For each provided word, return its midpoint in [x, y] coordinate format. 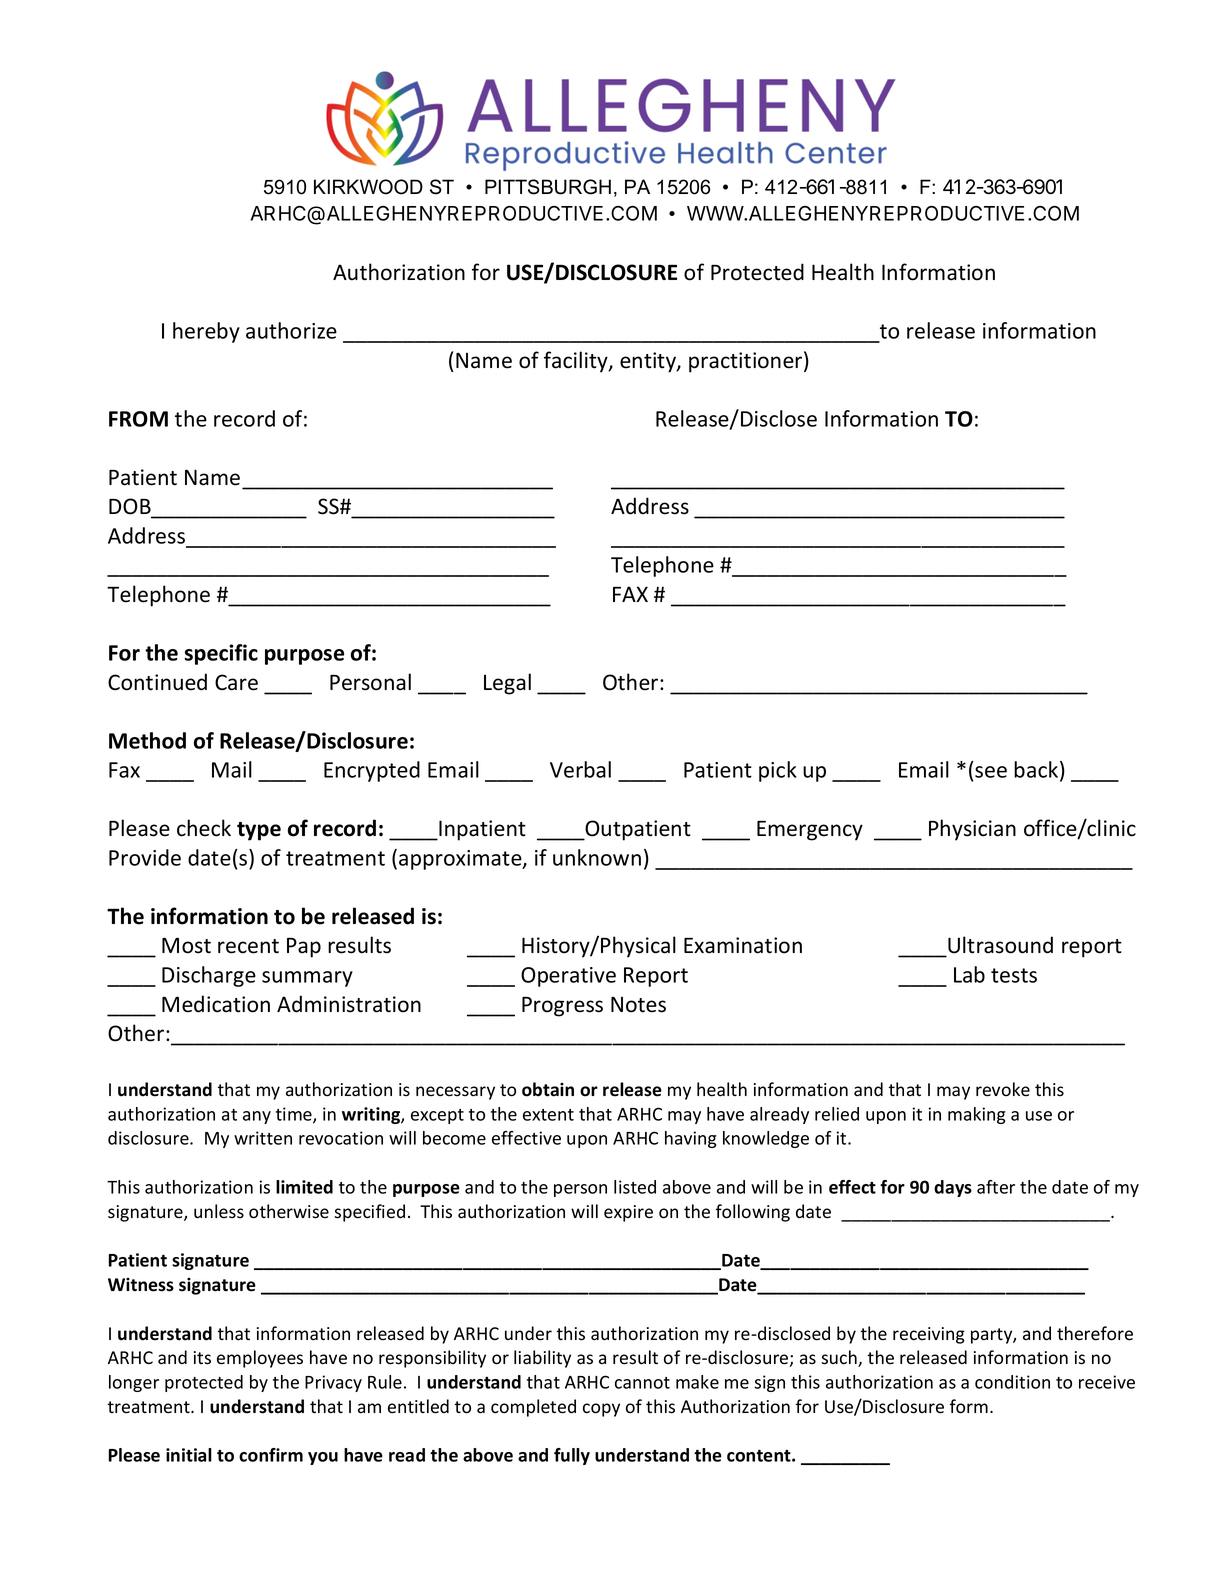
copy [601, 1410]
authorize [291, 330]
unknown [597, 857]
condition [1012, 1382]
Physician [972, 830]
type [259, 831]
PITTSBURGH [548, 187]
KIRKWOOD [368, 187]
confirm [271, 1455]
